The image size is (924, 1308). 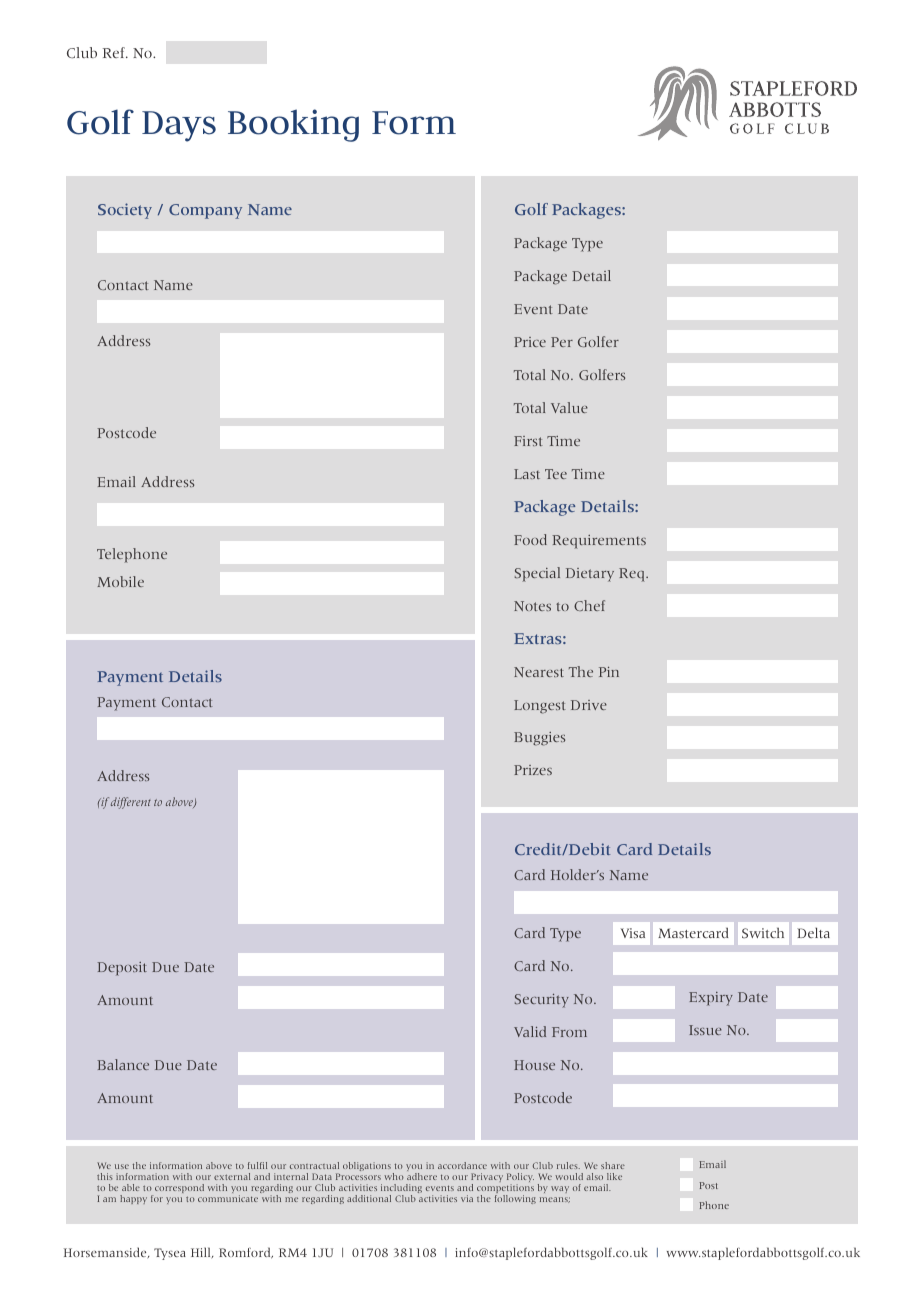 What do you see at coordinates (562, 342) in the screenshot?
I see `Per` at bounding box center [562, 342].
